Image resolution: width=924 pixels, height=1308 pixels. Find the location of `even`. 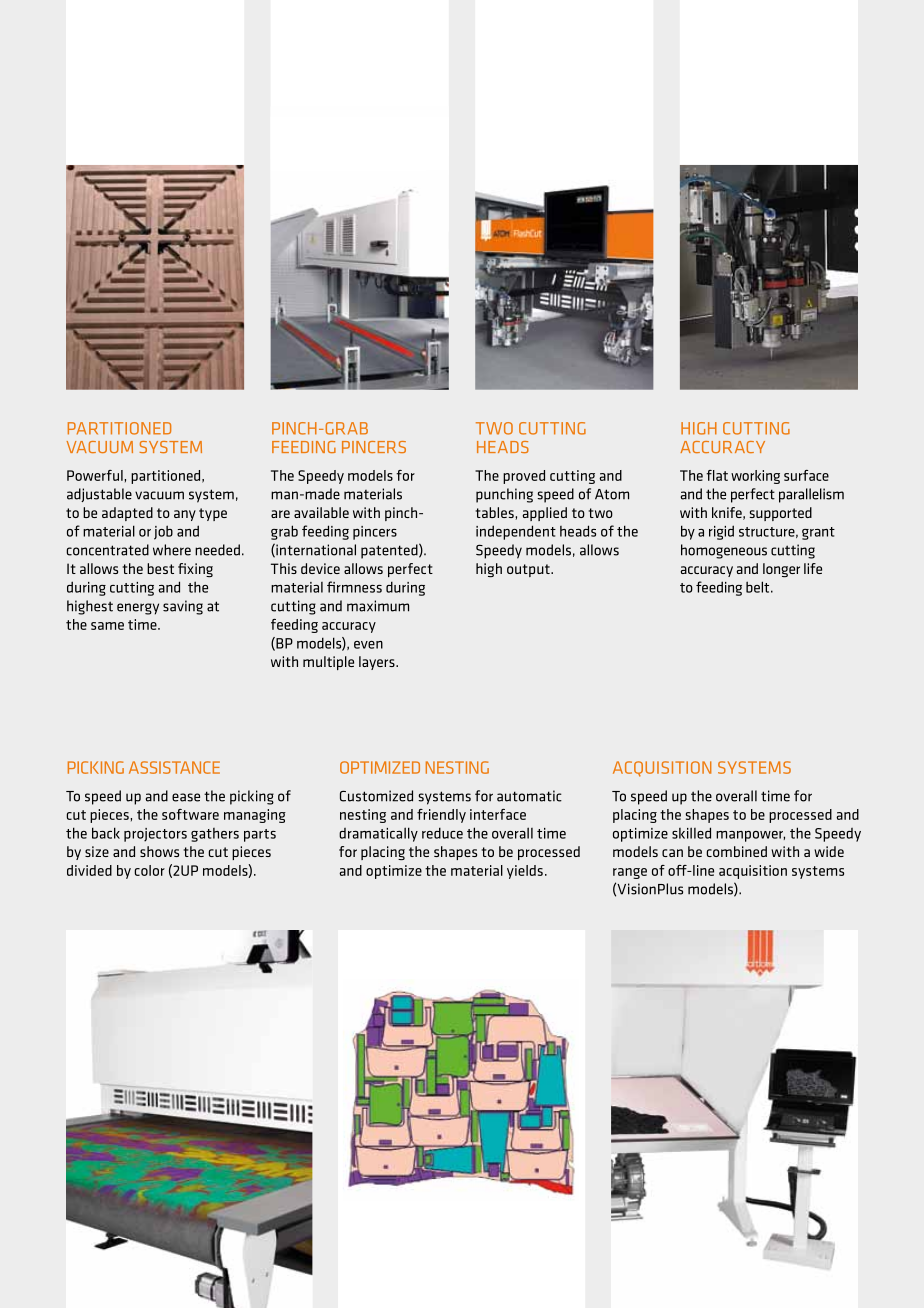

even is located at coordinates (368, 645).
